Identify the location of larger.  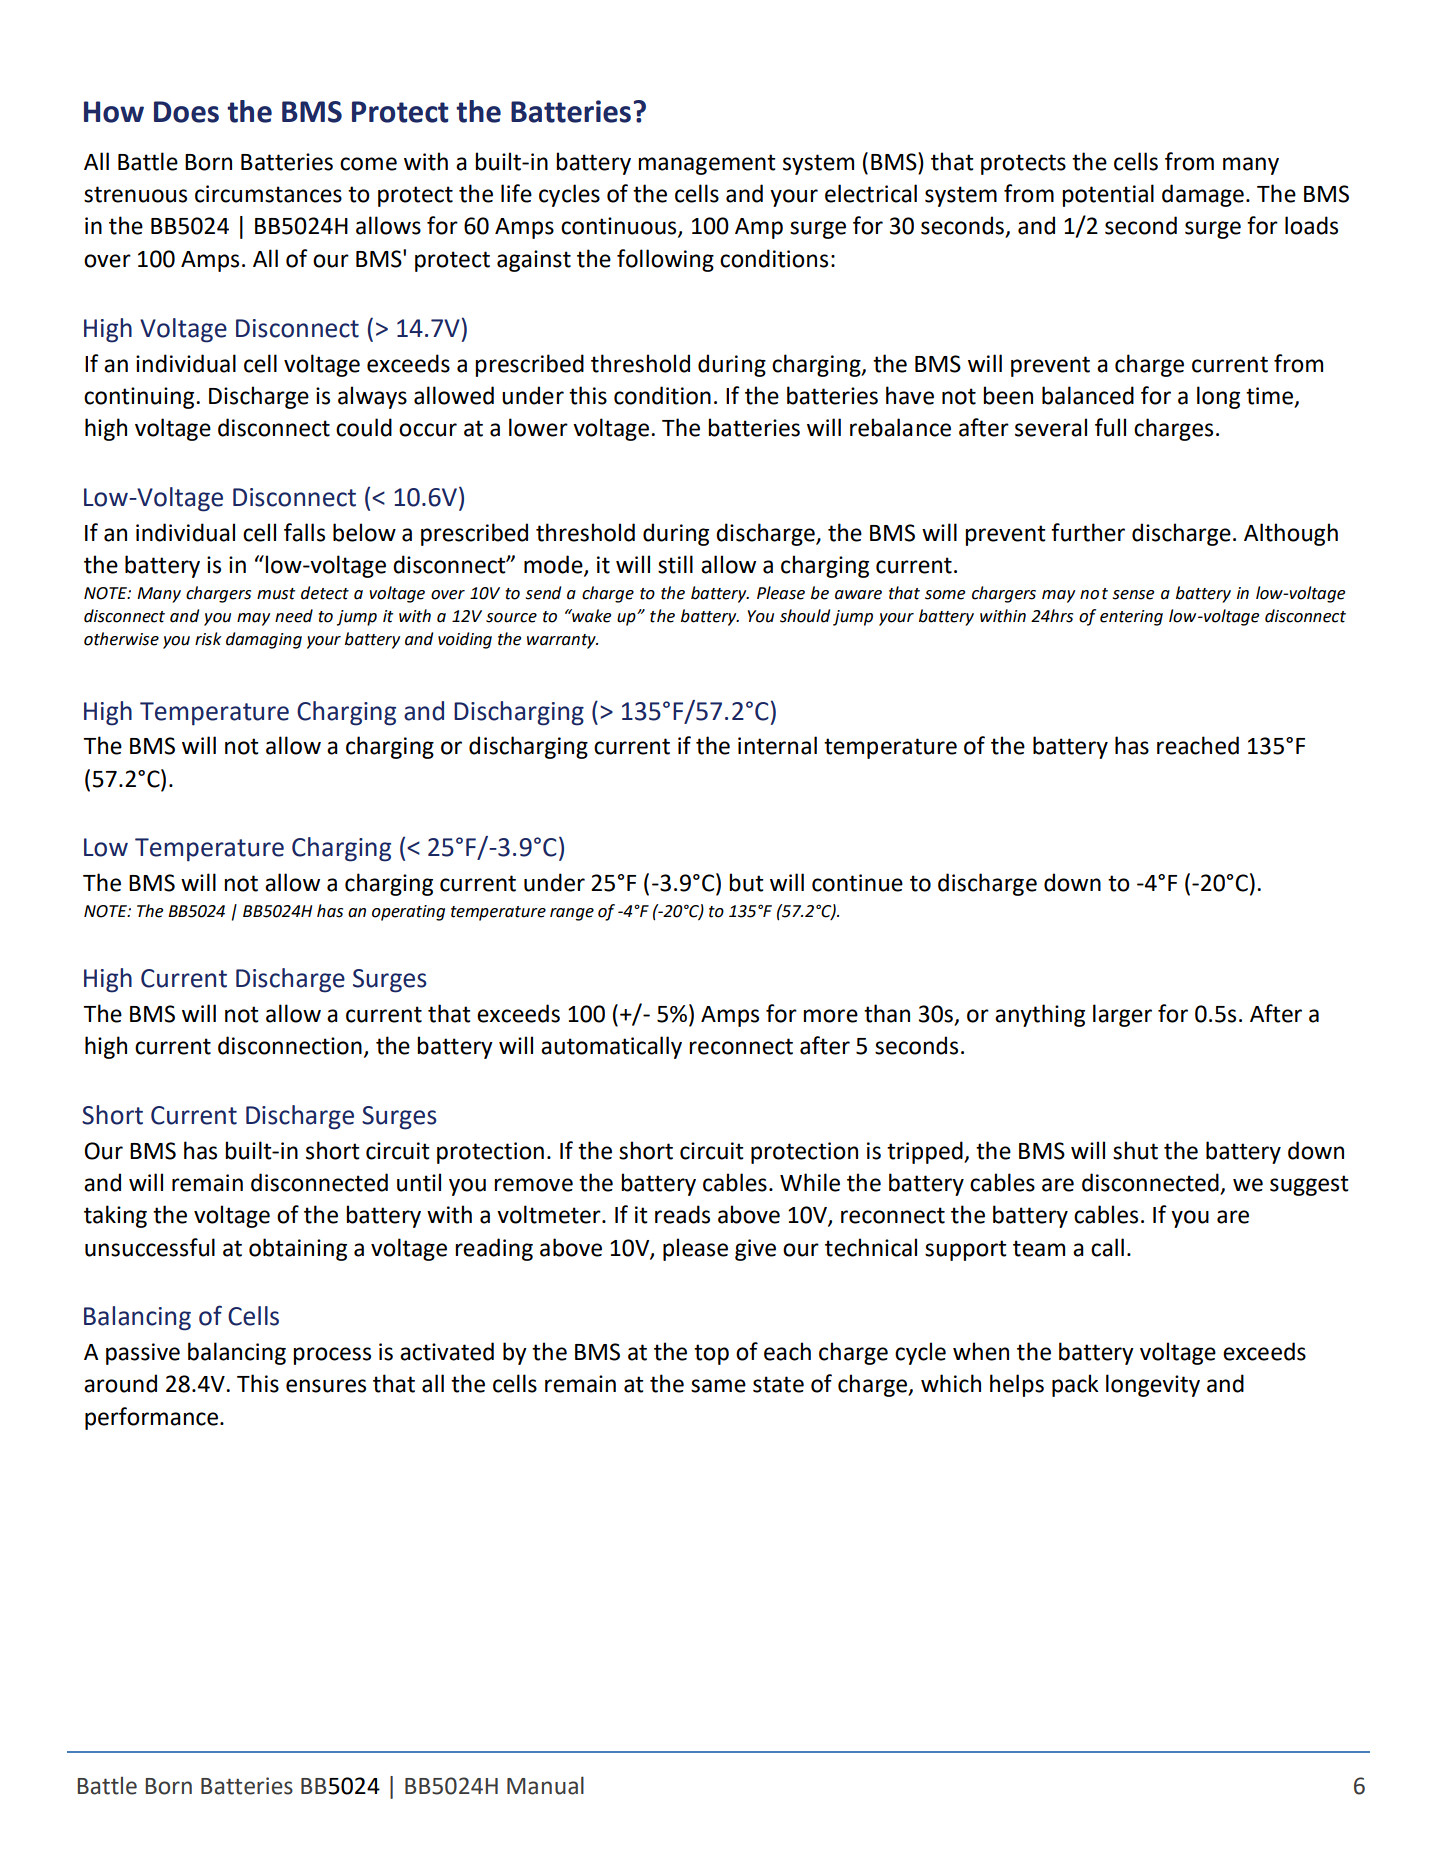
(1122, 1015).
